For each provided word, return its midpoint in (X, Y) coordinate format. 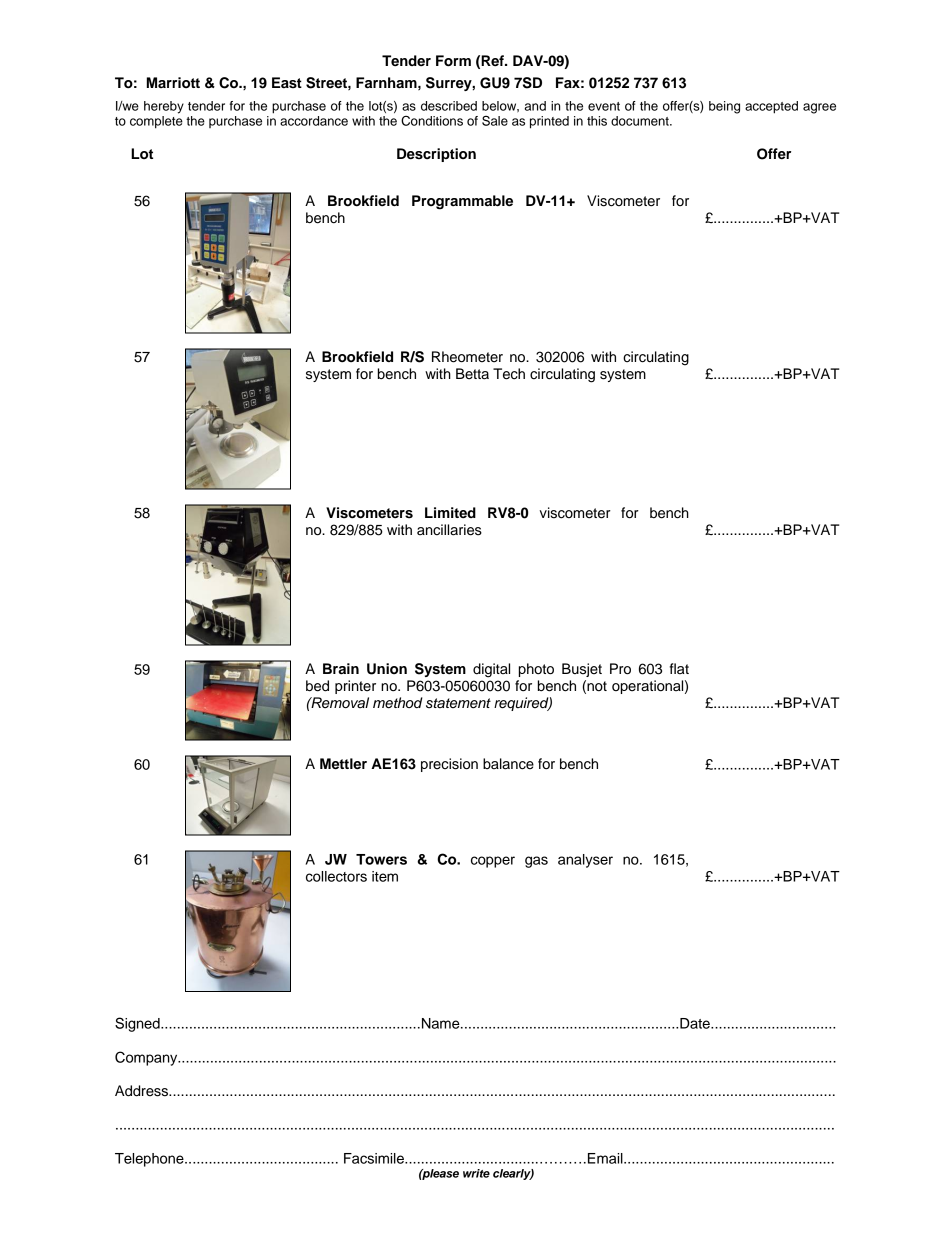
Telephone (150, 1160)
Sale (495, 120)
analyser (585, 861)
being (724, 107)
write (476, 1173)
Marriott (173, 82)
